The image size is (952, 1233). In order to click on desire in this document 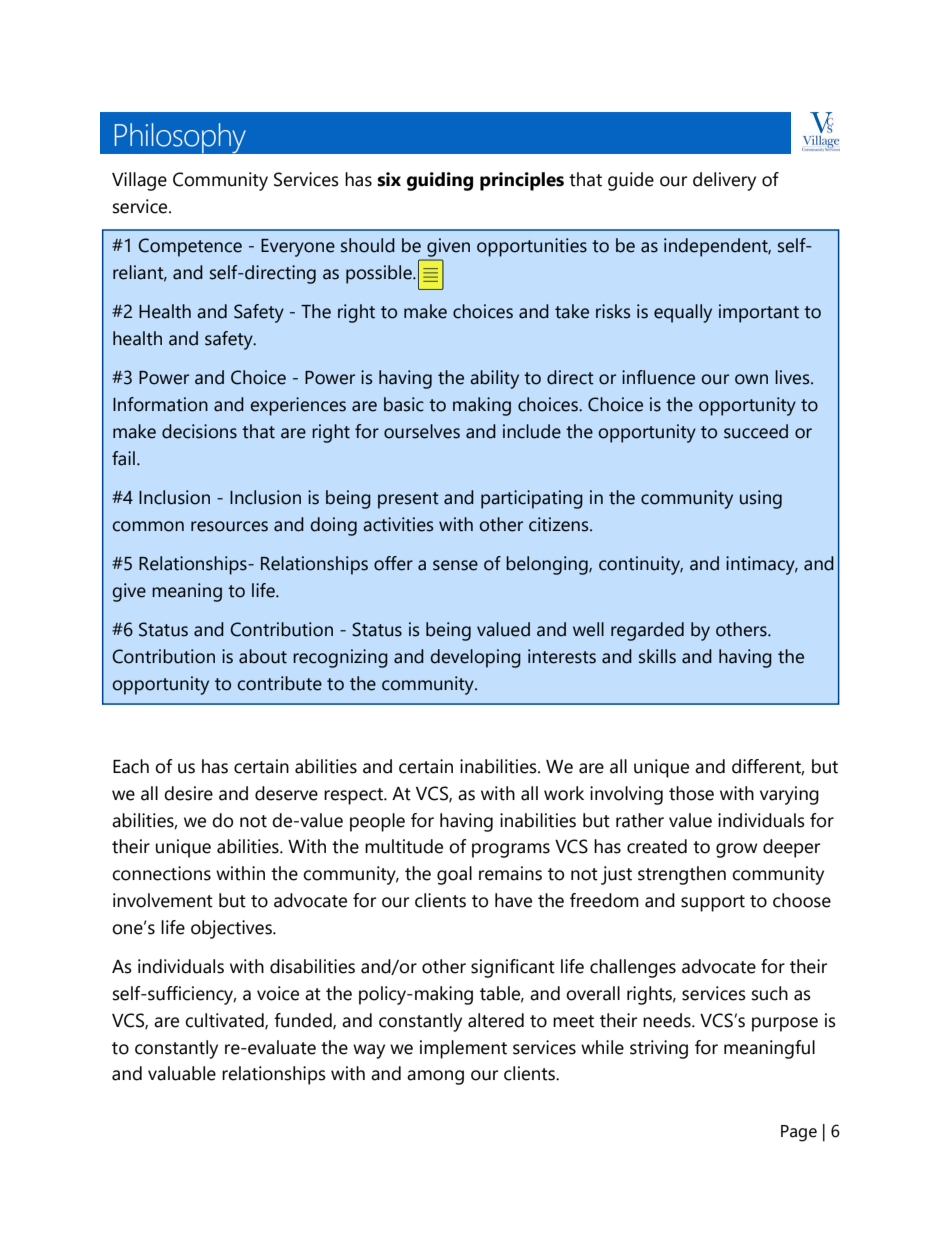, I will do `click(188, 793)`.
